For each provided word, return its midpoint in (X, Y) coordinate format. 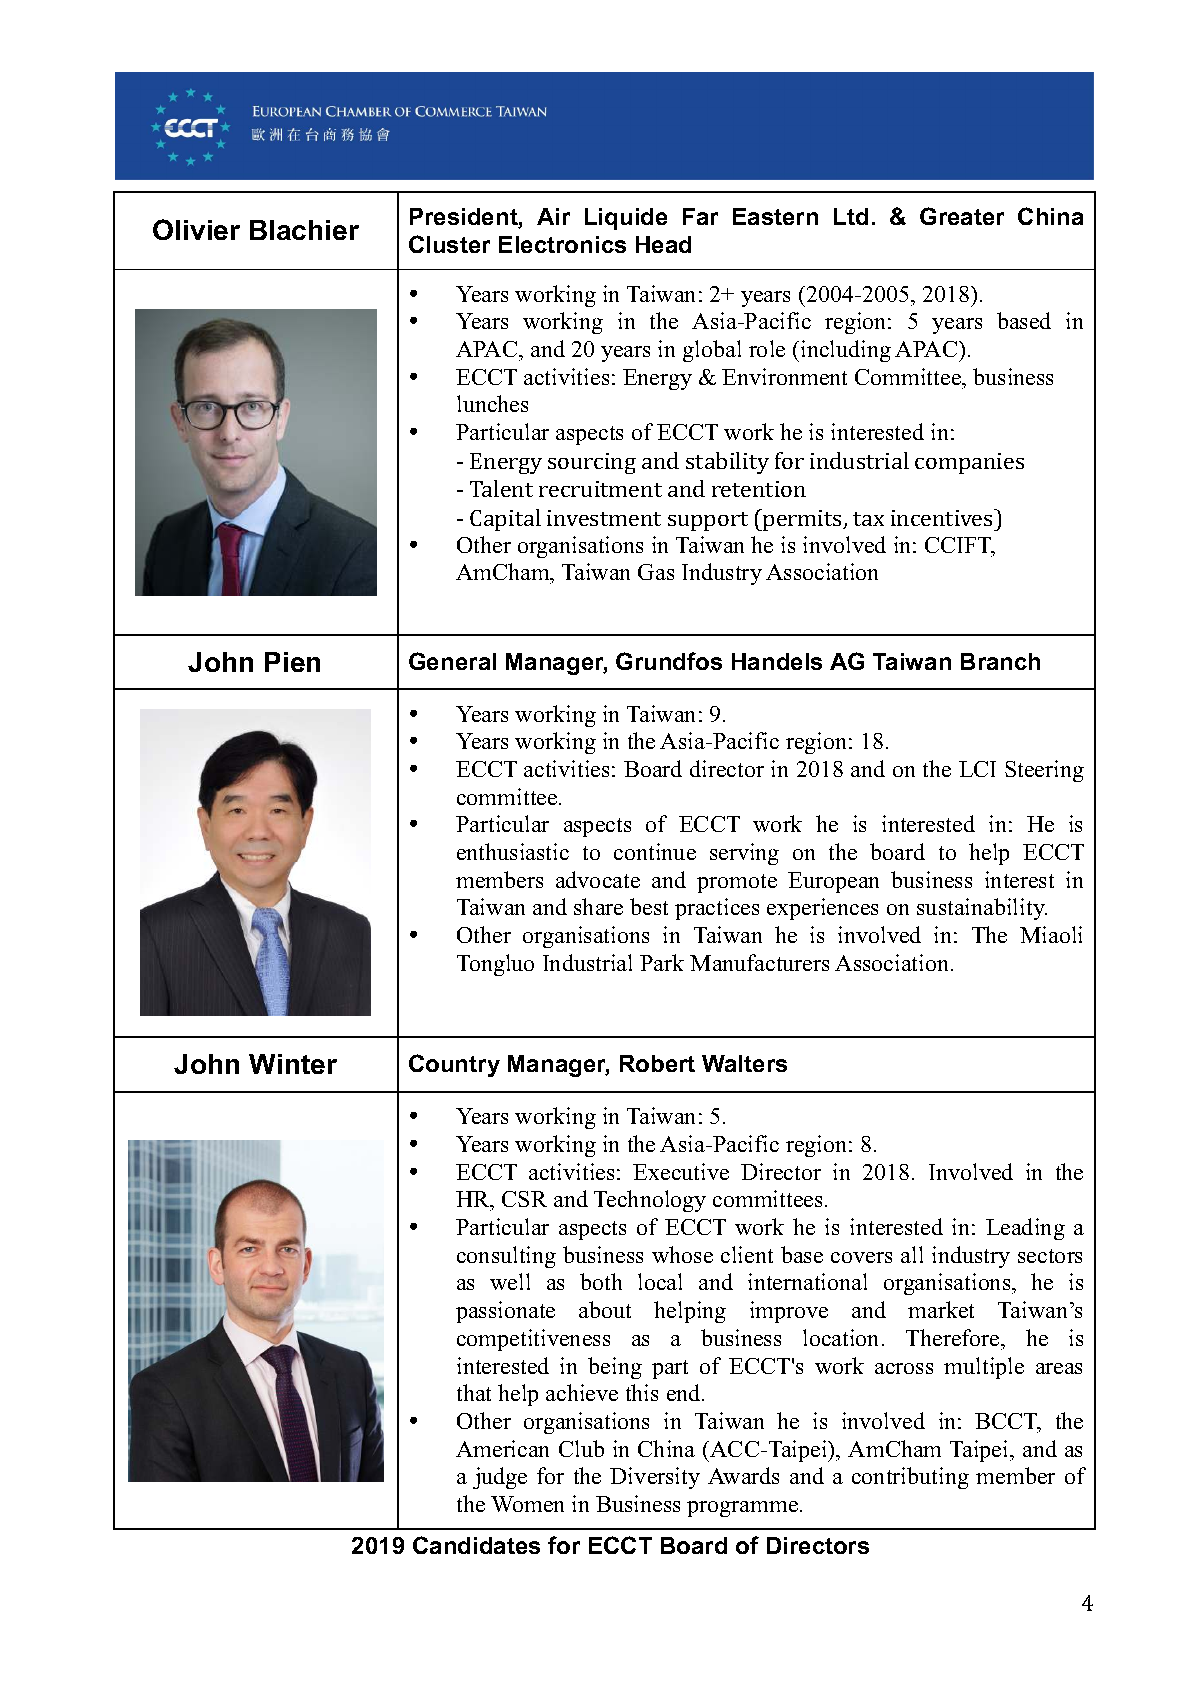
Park (662, 962)
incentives (943, 517)
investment (604, 518)
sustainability (982, 909)
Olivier (196, 229)
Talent (501, 488)
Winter (293, 1064)
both (601, 1281)
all (912, 1254)
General (452, 661)
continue (655, 851)
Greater (962, 216)
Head (663, 244)
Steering (1044, 771)
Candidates (476, 1545)
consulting (506, 1257)
